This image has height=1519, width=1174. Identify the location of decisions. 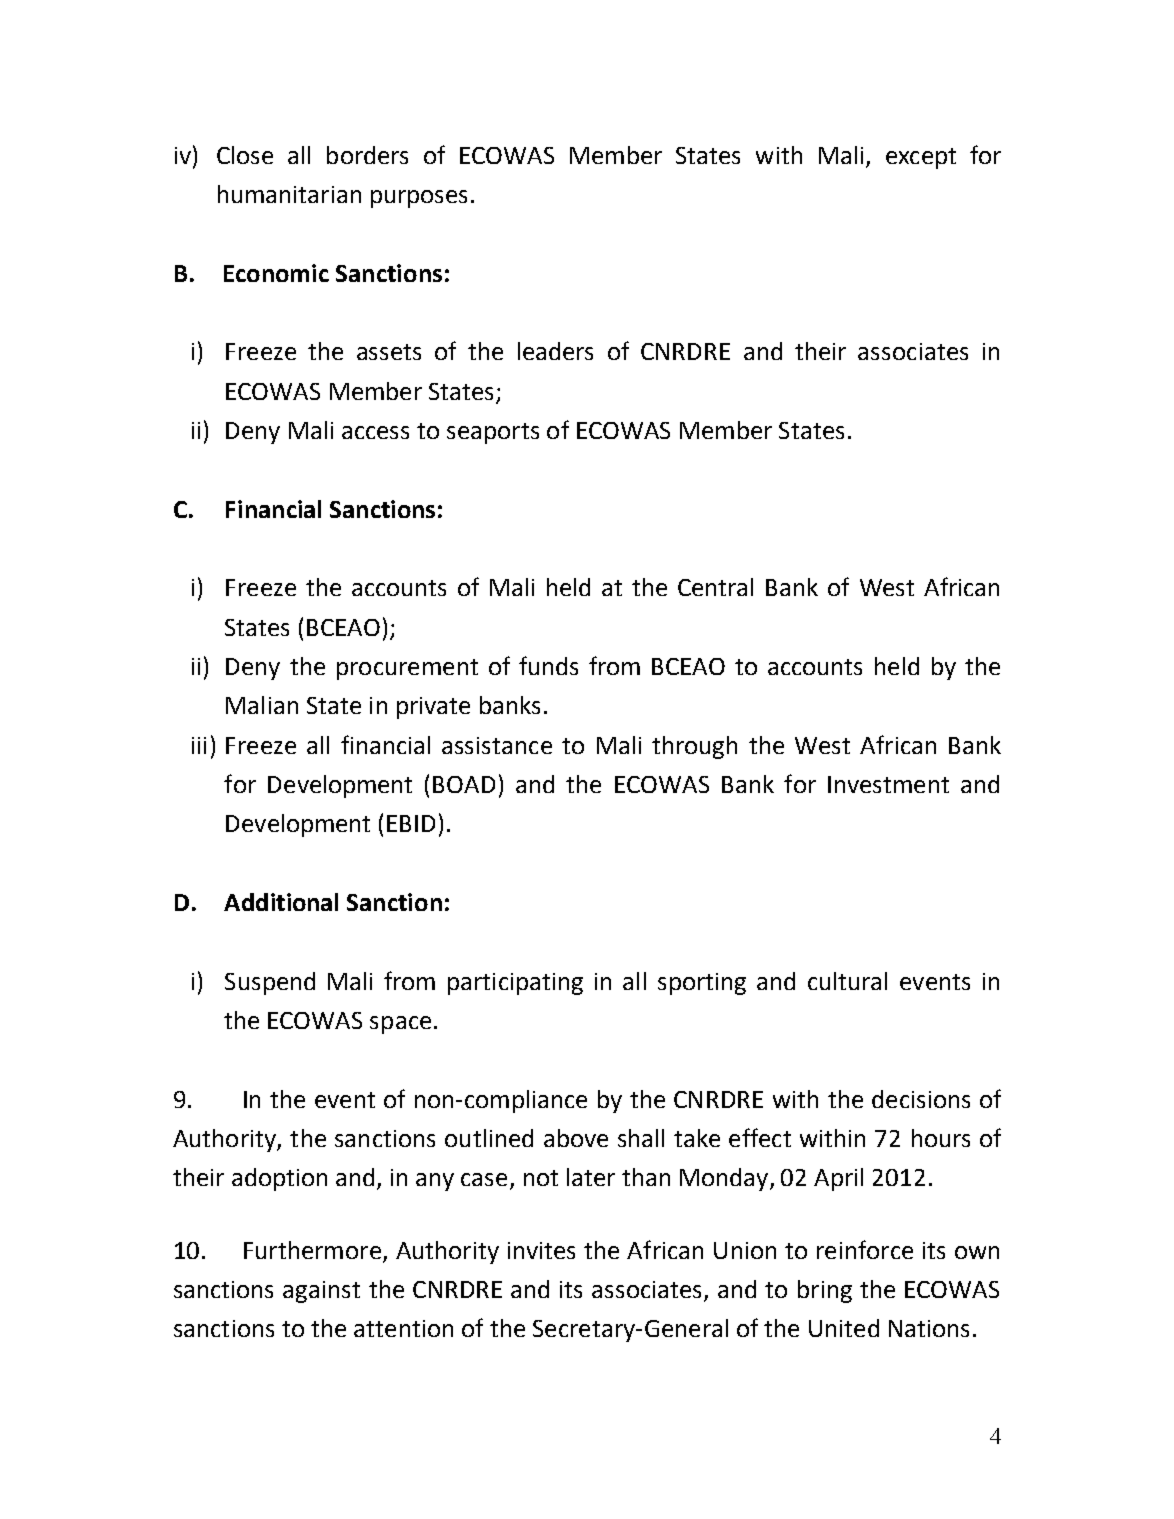
(921, 1099).
